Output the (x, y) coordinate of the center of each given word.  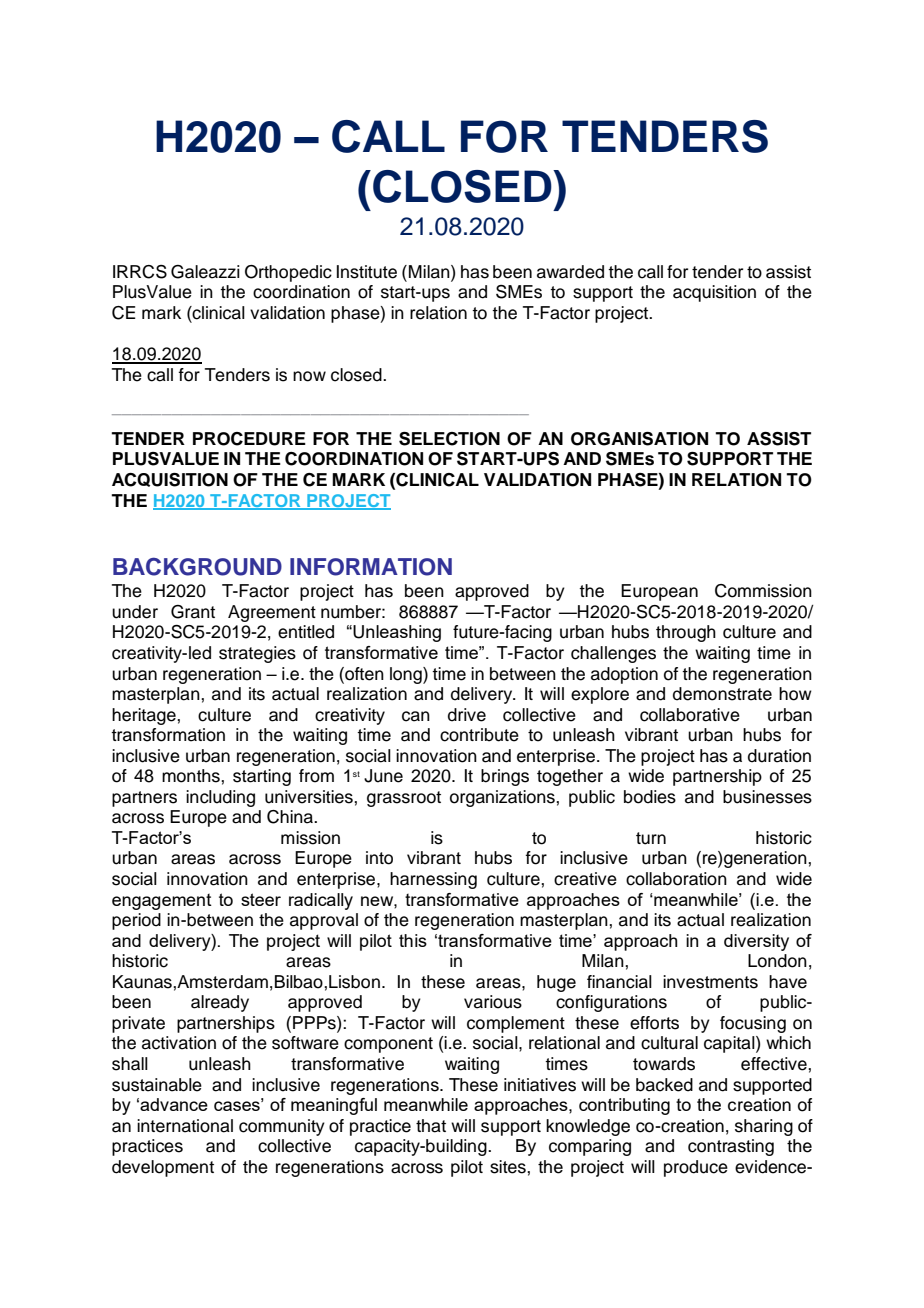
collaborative (690, 715)
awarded (570, 272)
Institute (367, 272)
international (185, 1126)
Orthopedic (288, 273)
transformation (168, 735)
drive (467, 715)
